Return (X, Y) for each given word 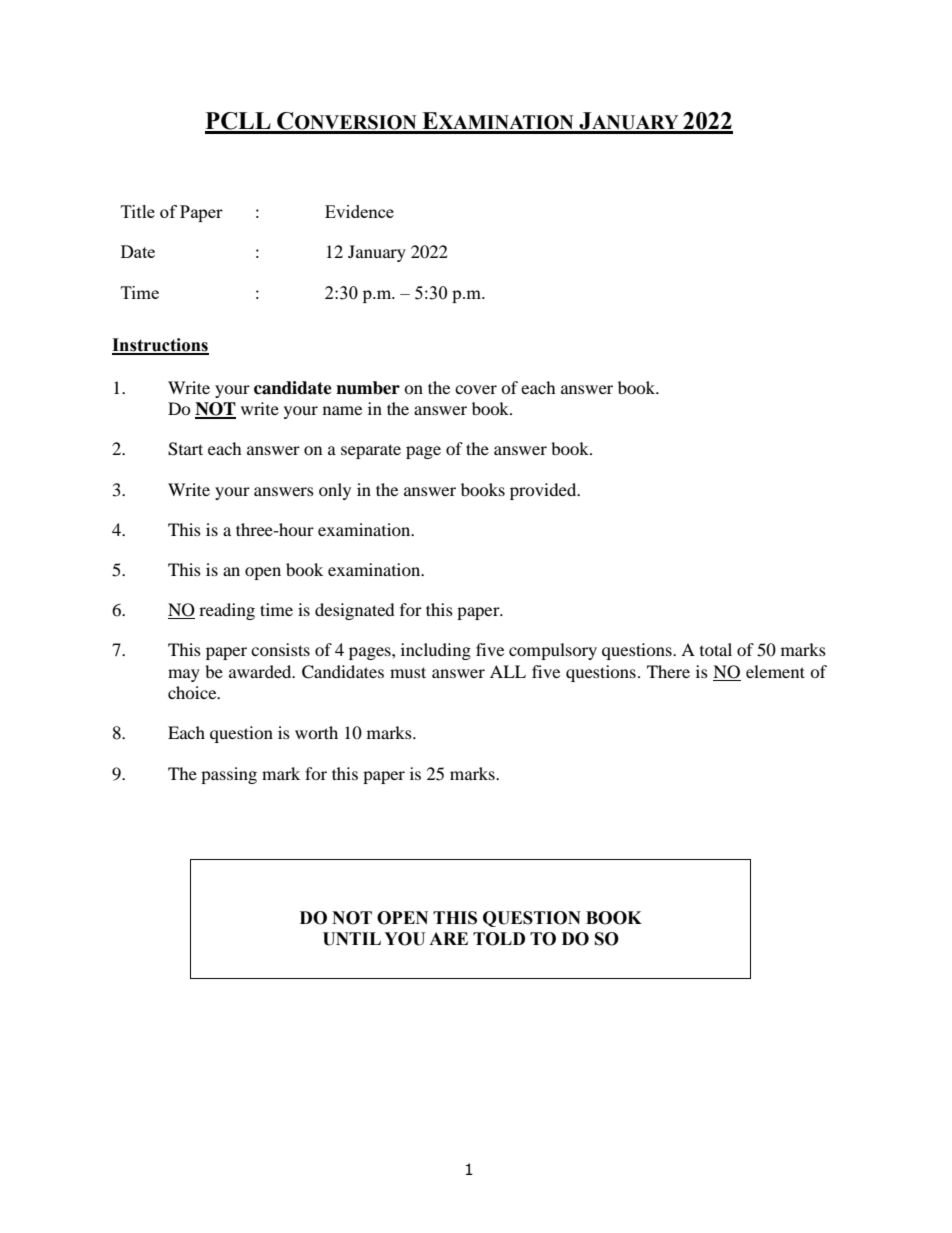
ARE (448, 938)
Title (138, 211)
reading (227, 611)
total (716, 649)
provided (544, 491)
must (408, 672)
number (368, 388)
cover (476, 389)
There (668, 671)
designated (355, 611)
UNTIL (352, 939)
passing (229, 775)
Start (185, 449)
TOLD (499, 939)
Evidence (359, 211)
